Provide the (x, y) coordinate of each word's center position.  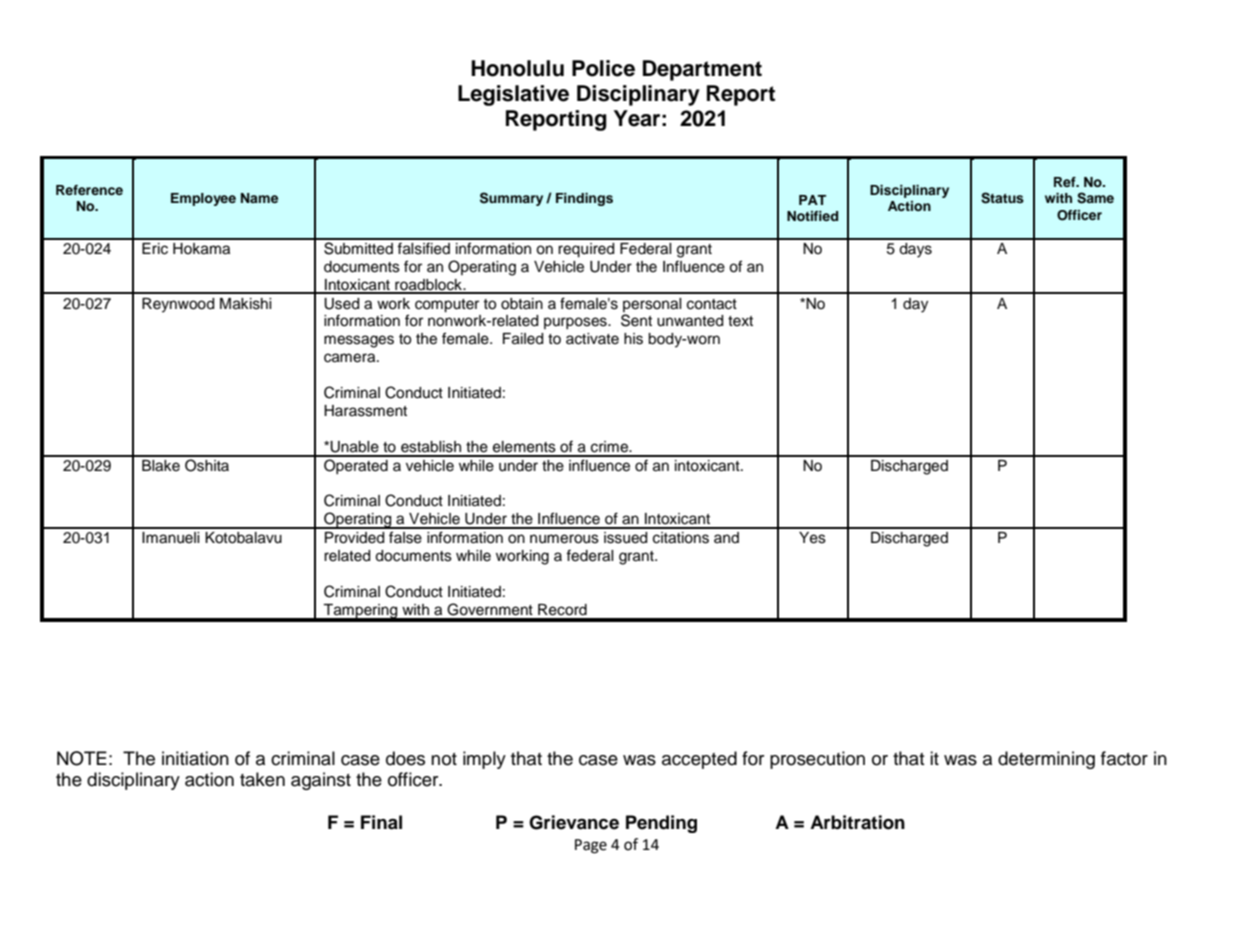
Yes (812, 538)
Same (1095, 198)
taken (262, 779)
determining (1046, 760)
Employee (203, 199)
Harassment (365, 411)
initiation (195, 758)
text (740, 321)
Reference (89, 190)
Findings (584, 199)
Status (1002, 198)
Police (603, 68)
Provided (354, 538)
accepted (699, 760)
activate (592, 339)
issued (625, 538)
